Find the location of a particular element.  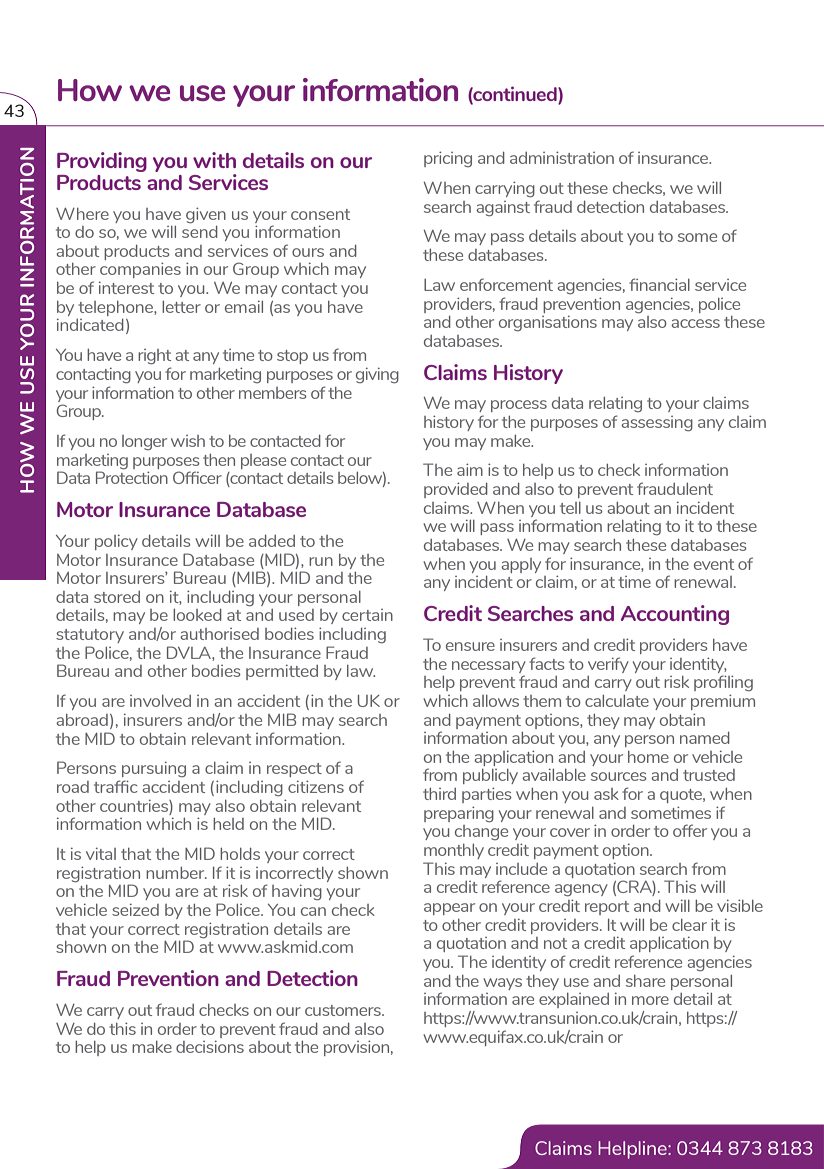

pricing is located at coordinates (448, 159).
